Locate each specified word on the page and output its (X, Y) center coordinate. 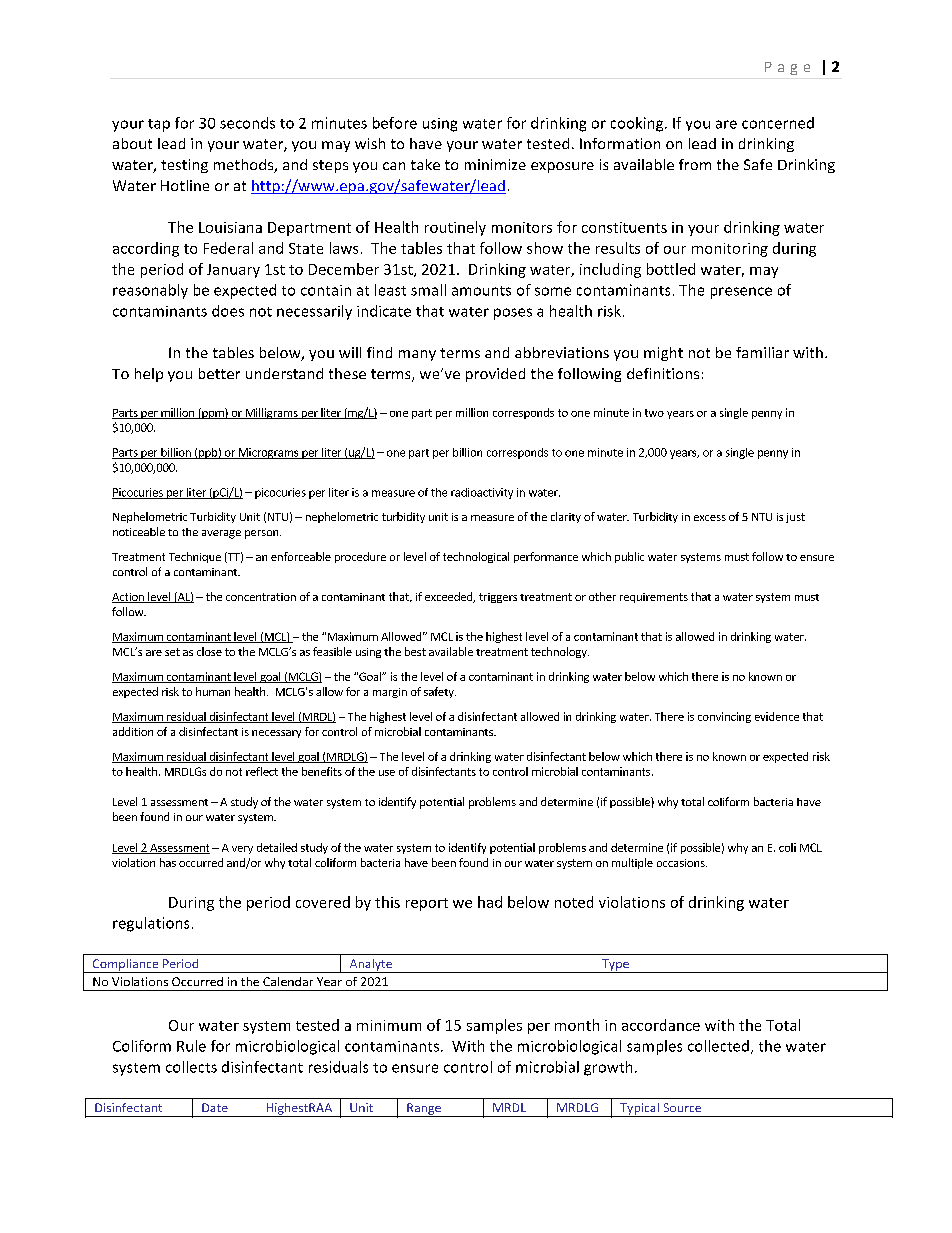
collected (718, 1046)
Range (424, 1110)
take (425, 164)
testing (184, 166)
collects (191, 1067)
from (695, 164)
